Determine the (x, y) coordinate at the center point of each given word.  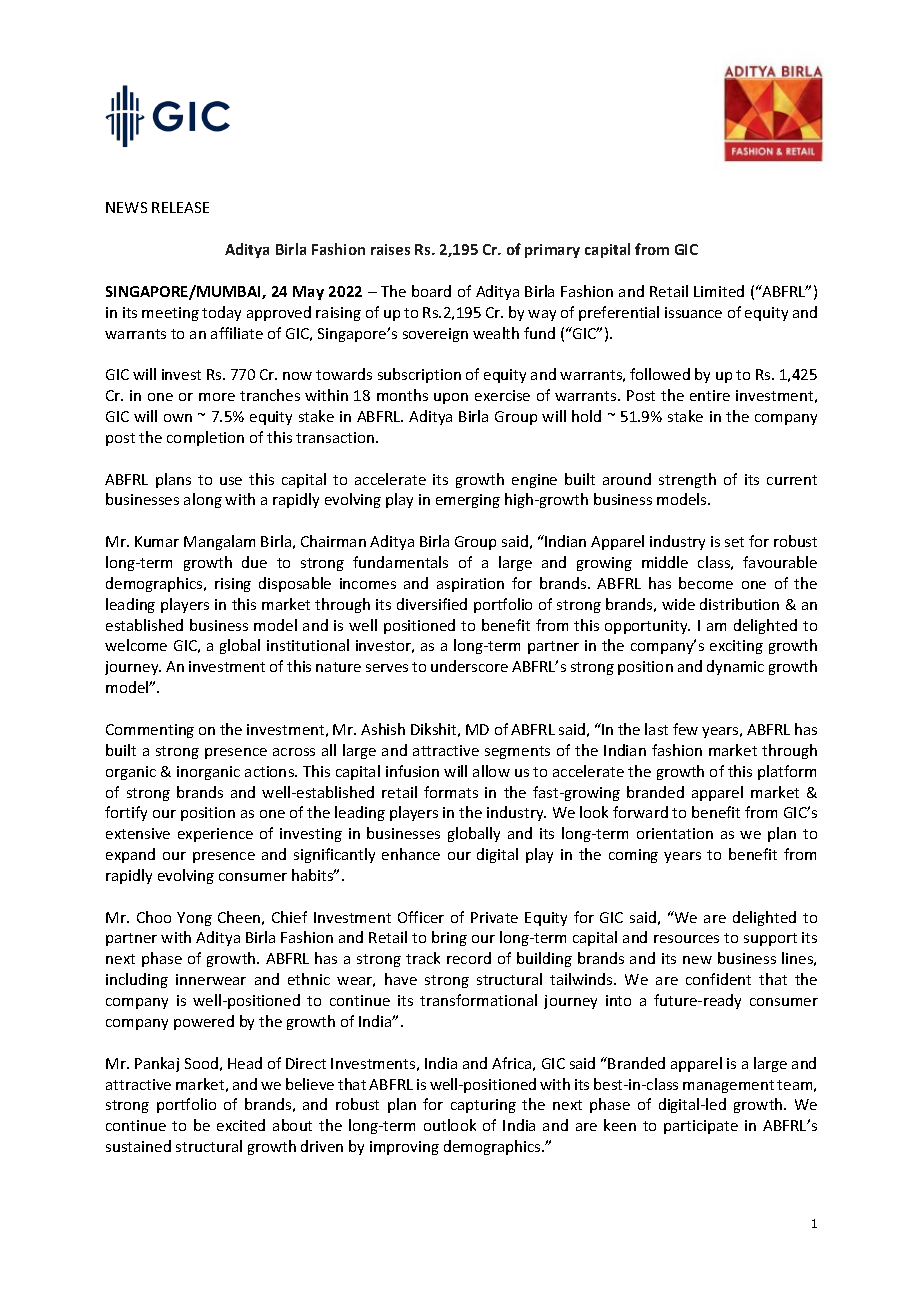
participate (701, 1127)
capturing (483, 1106)
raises (390, 249)
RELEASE (180, 207)
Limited (719, 291)
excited (241, 1125)
